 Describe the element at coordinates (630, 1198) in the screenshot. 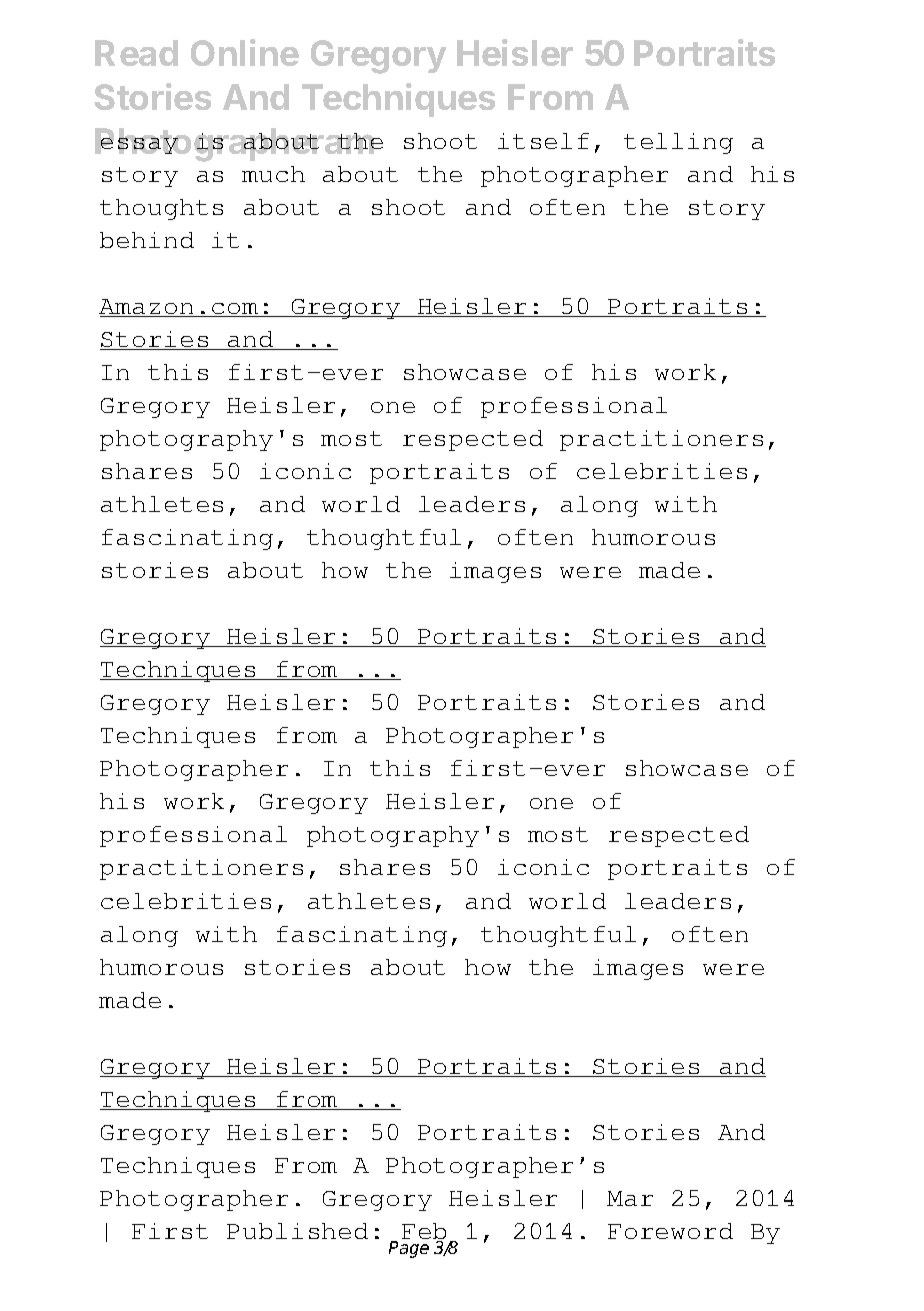

I see `Mar` at that location.
